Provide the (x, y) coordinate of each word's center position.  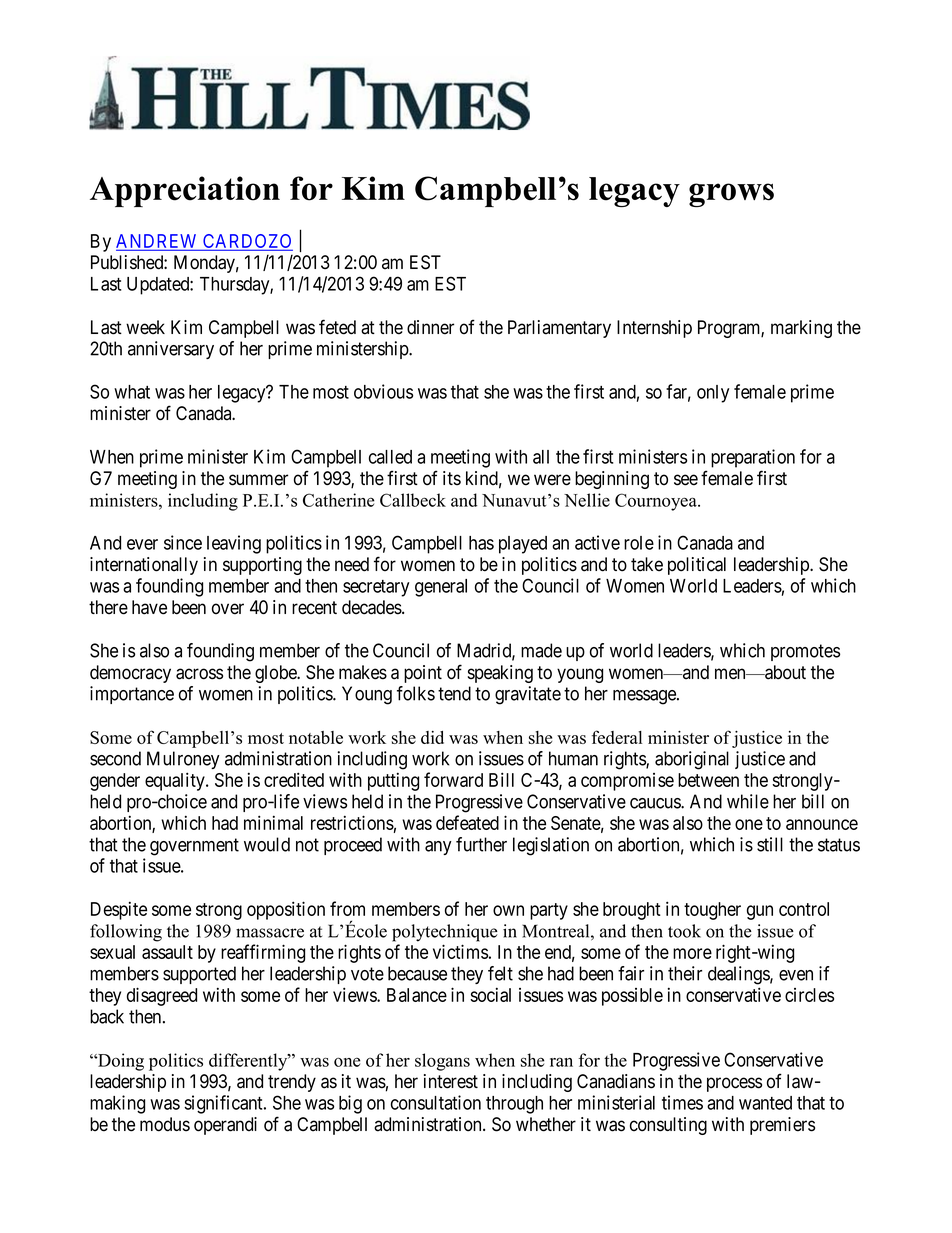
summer (258, 480)
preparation (753, 458)
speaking (500, 674)
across (199, 674)
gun (760, 912)
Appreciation (185, 191)
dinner (430, 327)
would (267, 844)
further (481, 844)
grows (731, 195)
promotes (805, 652)
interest (451, 1081)
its (452, 478)
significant (224, 1104)
